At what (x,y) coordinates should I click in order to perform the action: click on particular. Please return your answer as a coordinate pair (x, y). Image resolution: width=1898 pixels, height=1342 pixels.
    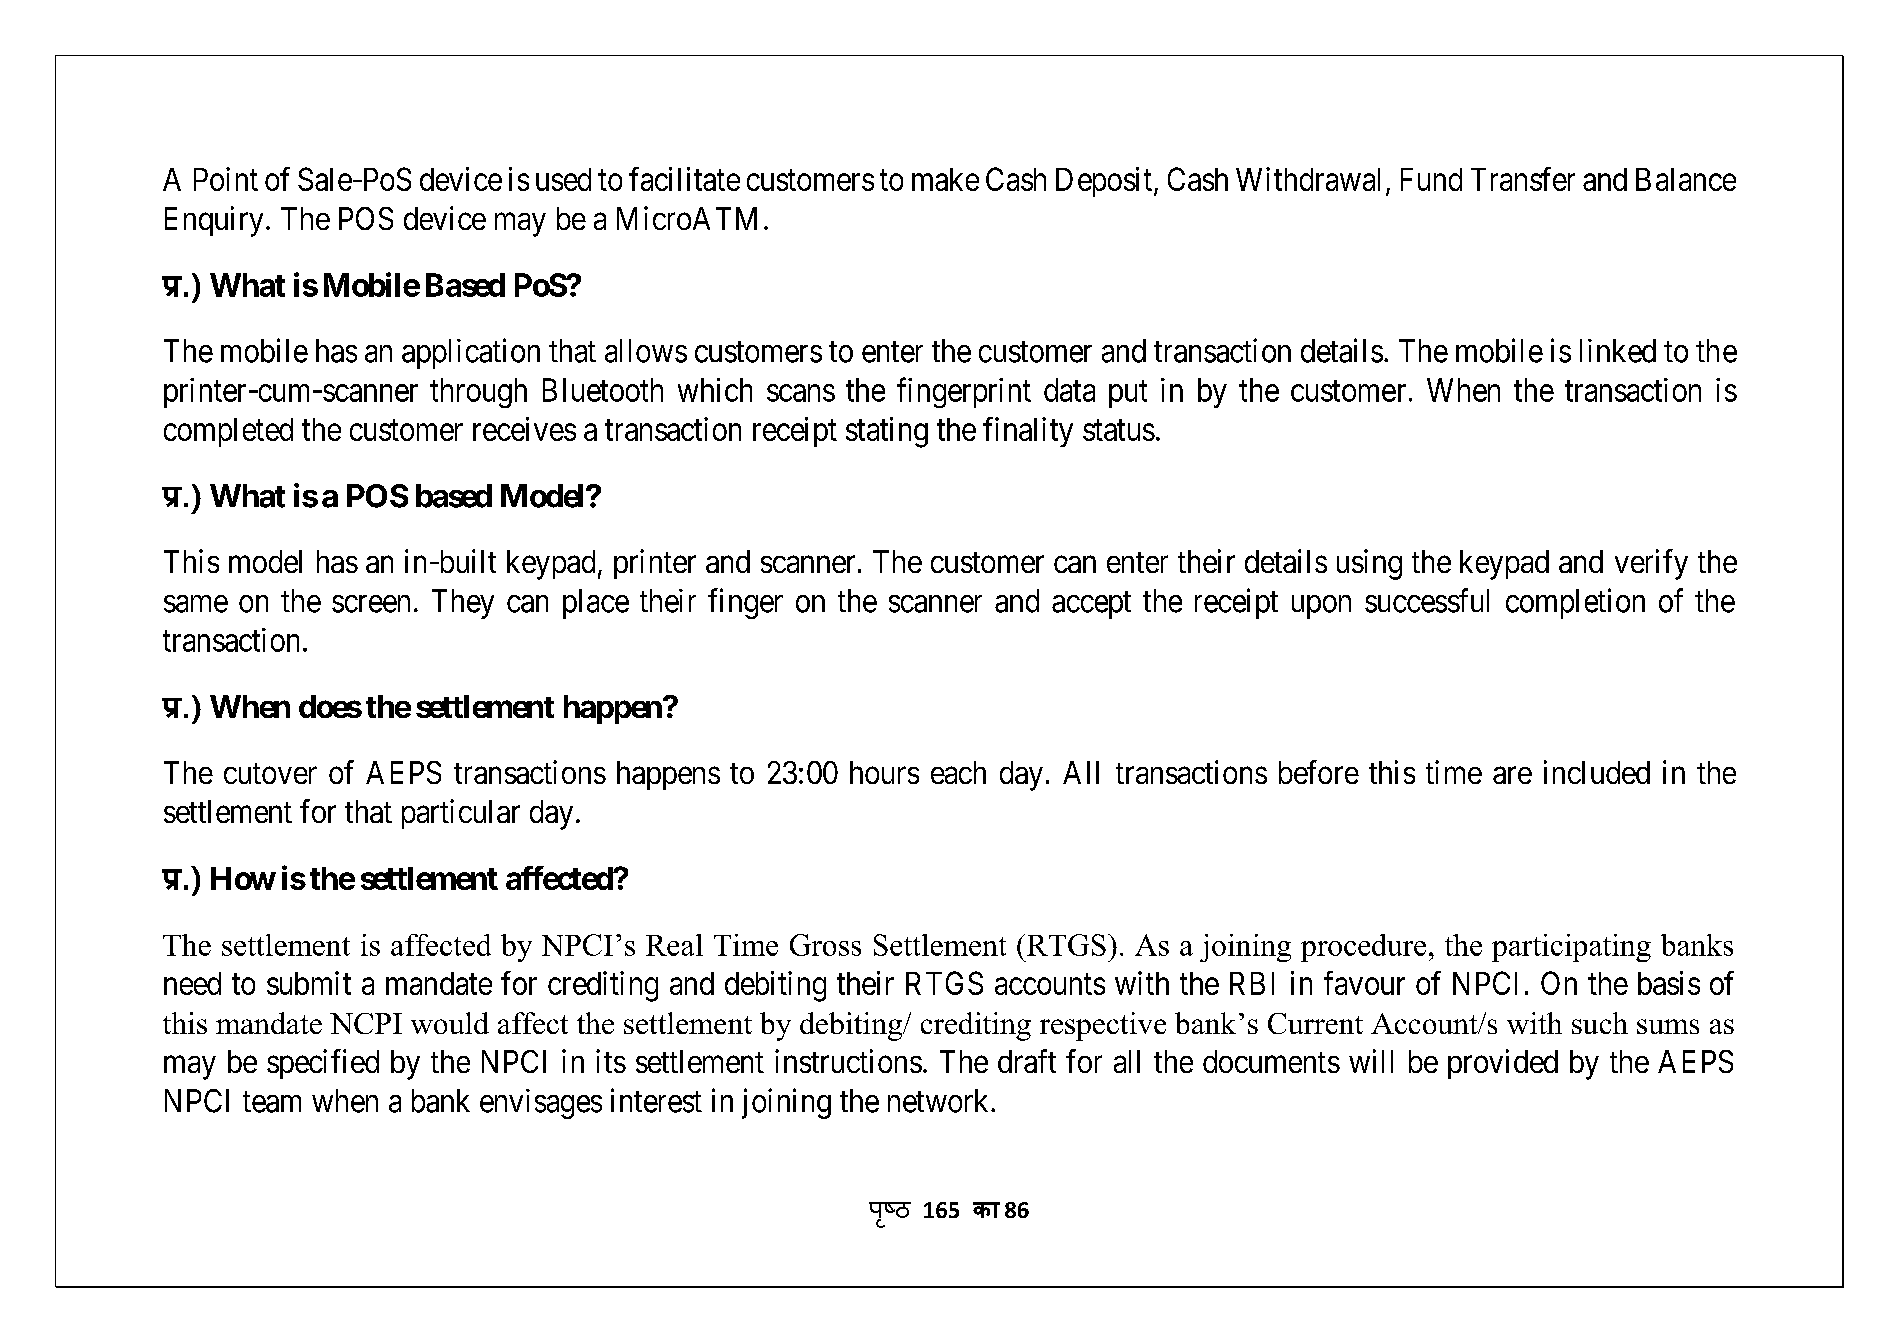
    Looking at the image, I should click on (461, 814).
